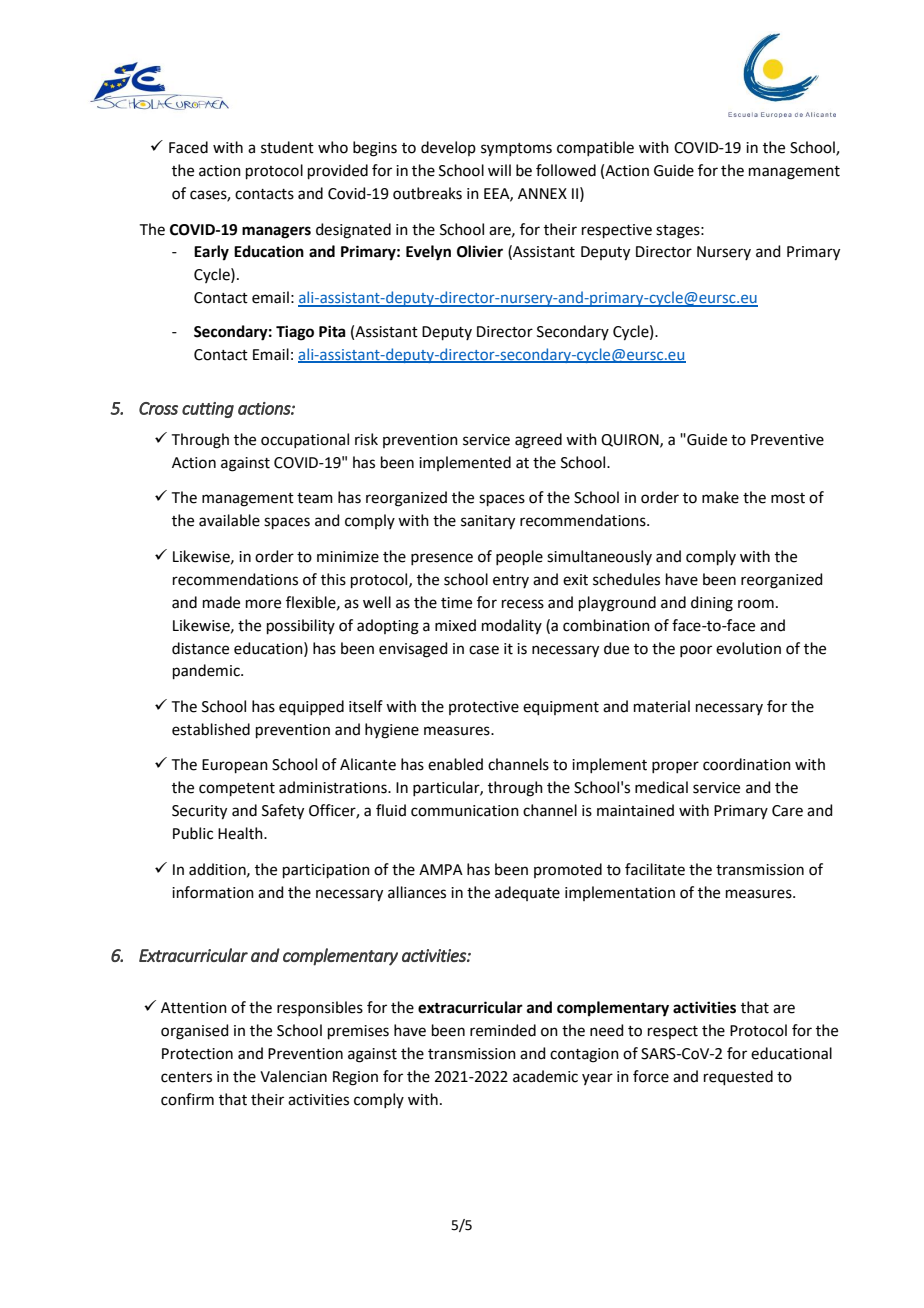 This image has height=1308, width=924. Describe the element at coordinates (595, 148) in the image. I see `compatible` at that location.
